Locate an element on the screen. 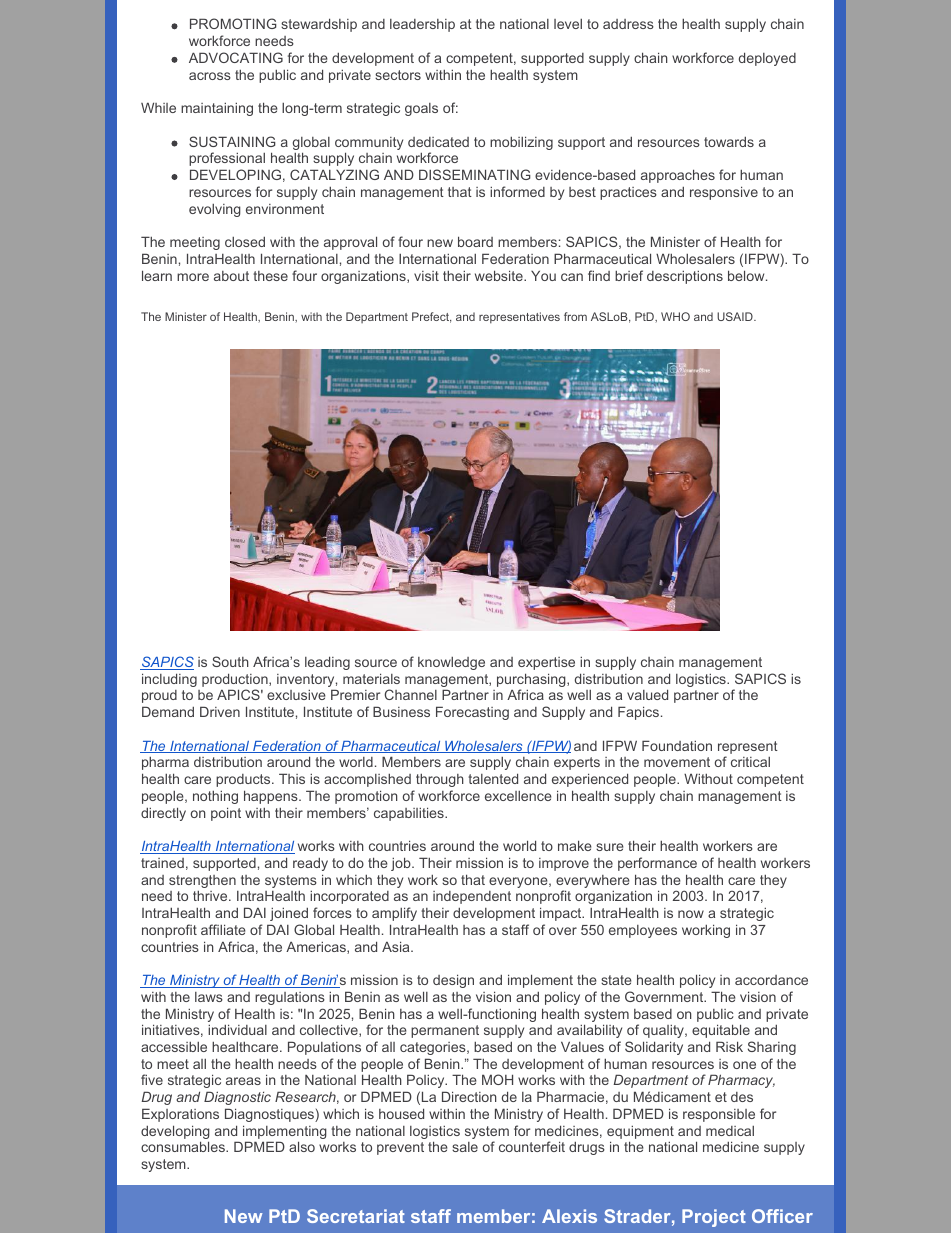 This screenshot has height=1233, width=952. thrive is located at coordinates (211, 895).
